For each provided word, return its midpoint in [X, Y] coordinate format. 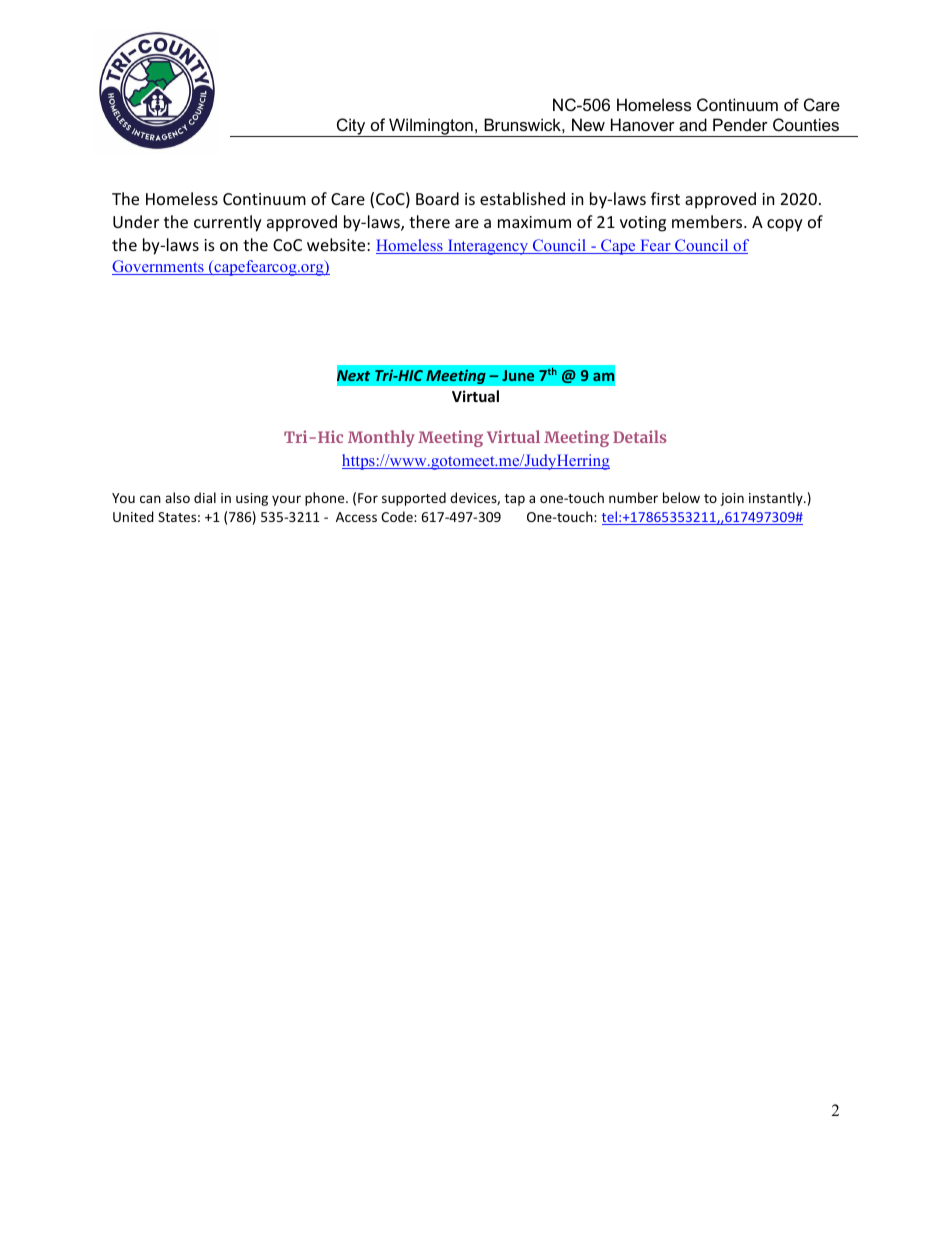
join [732, 499]
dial [205, 497]
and [693, 124]
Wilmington [431, 127]
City [351, 127]
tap [515, 500]
